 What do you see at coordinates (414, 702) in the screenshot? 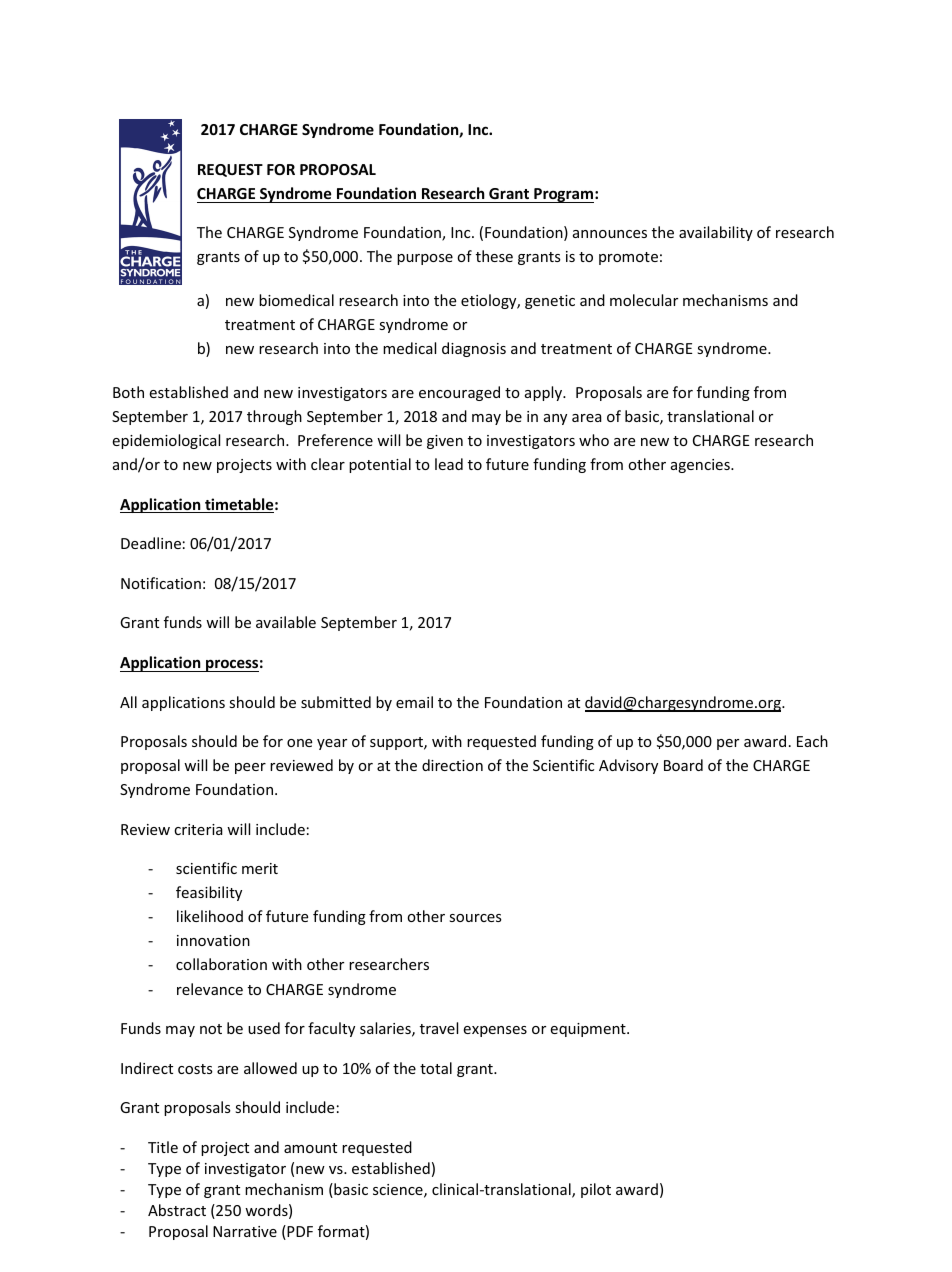
I see `email` at bounding box center [414, 702].
